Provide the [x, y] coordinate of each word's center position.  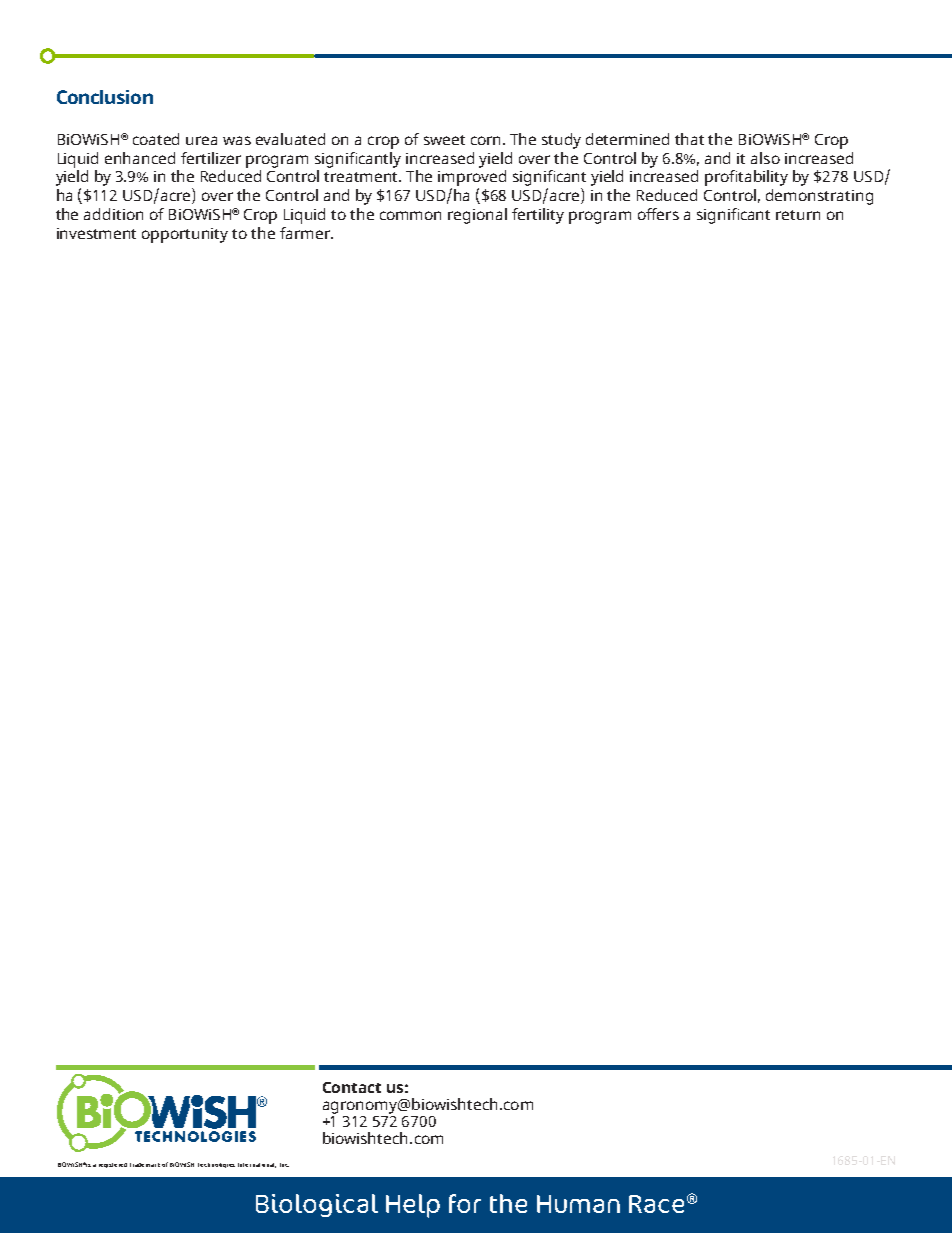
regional [477, 216]
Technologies [216, 1165]
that [689, 139]
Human [578, 1204]
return [798, 215]
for [465, 1203]
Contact [352, 1087]
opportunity [185, 235]
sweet [444, 140]
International [257, 1165]
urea [201, 140]
